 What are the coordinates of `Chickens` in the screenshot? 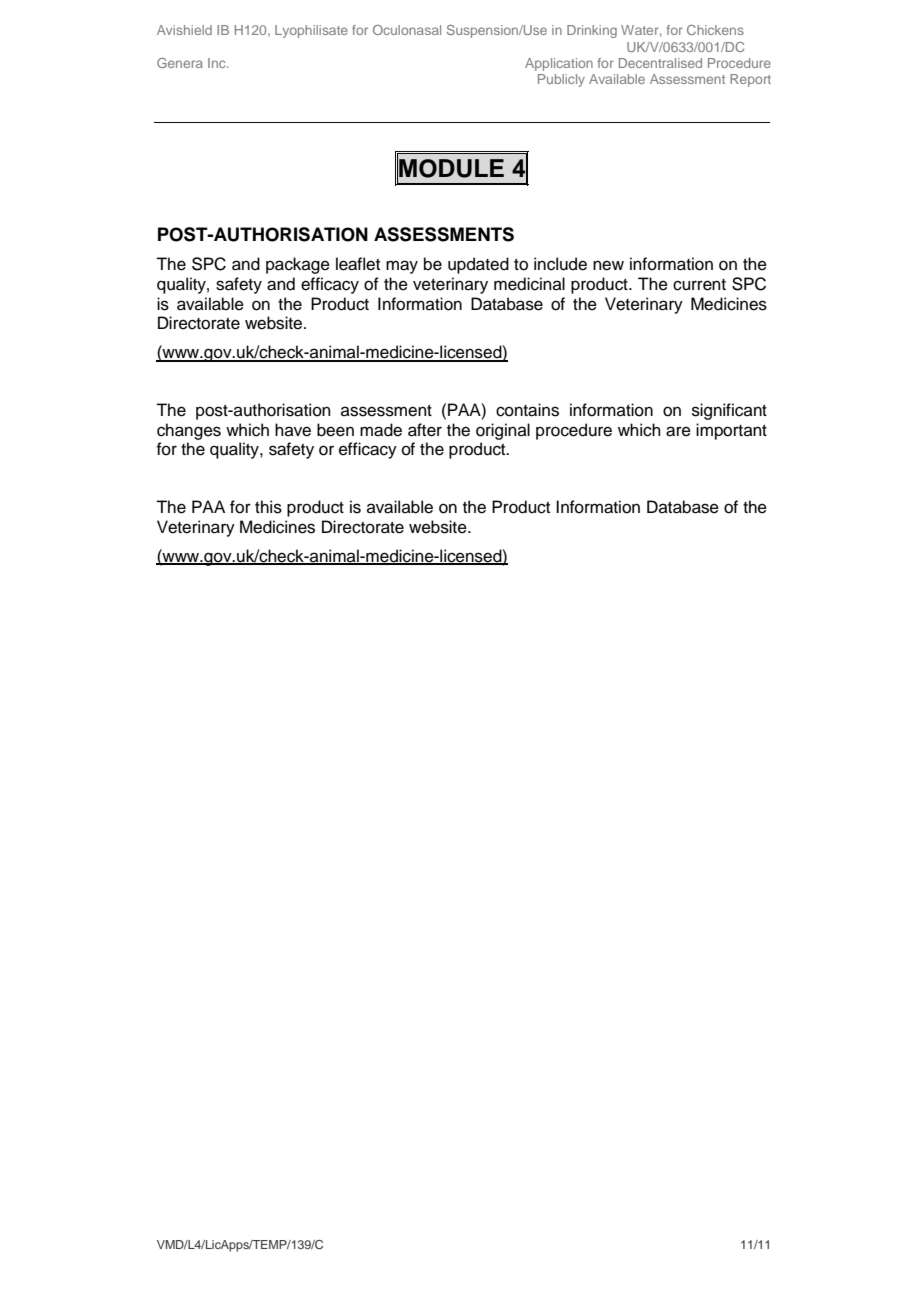 It's located at (715, 30).
